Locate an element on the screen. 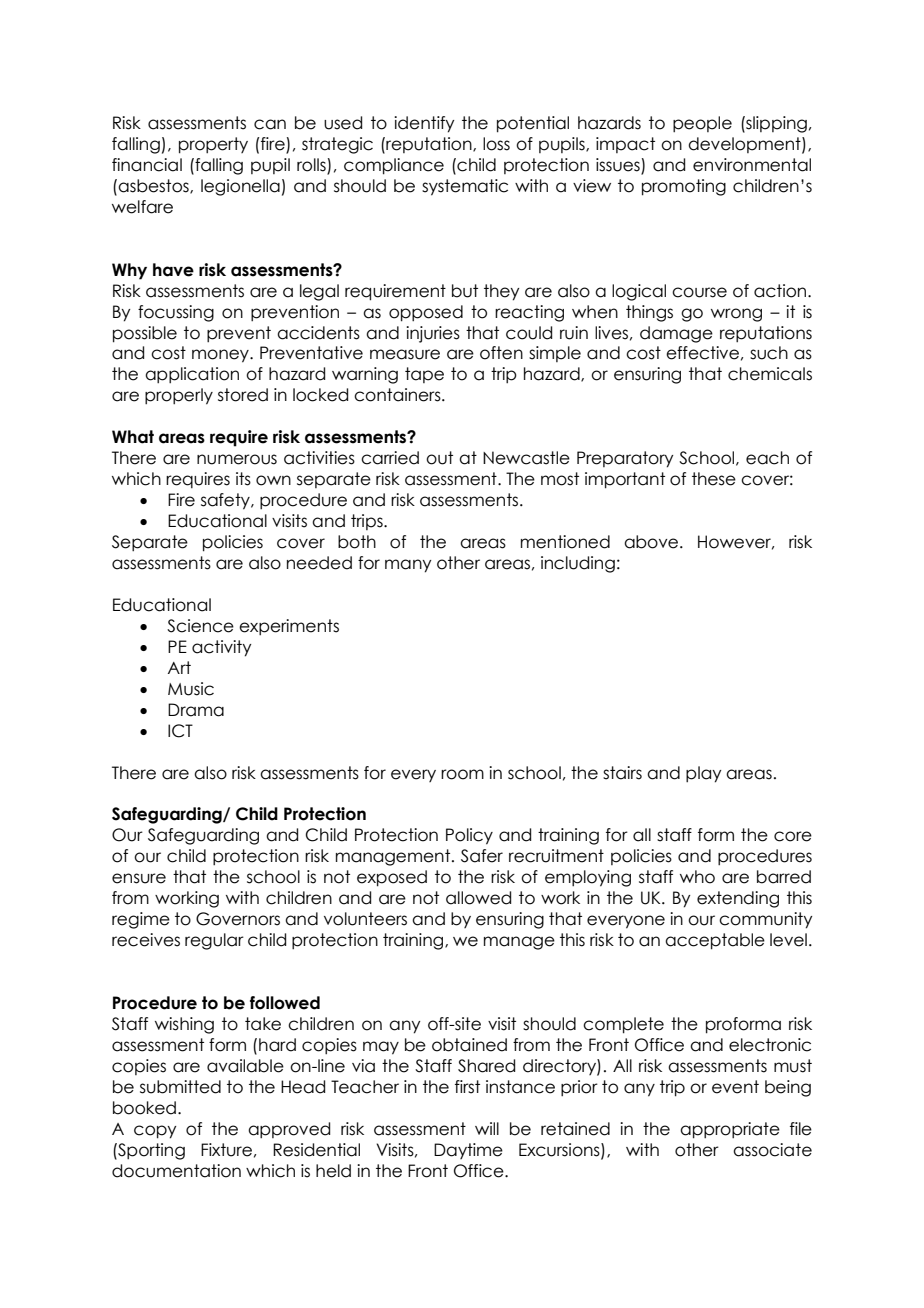 The width and height of the screenshot is (924, 1308). loss is located at coordinates (496, 144).
